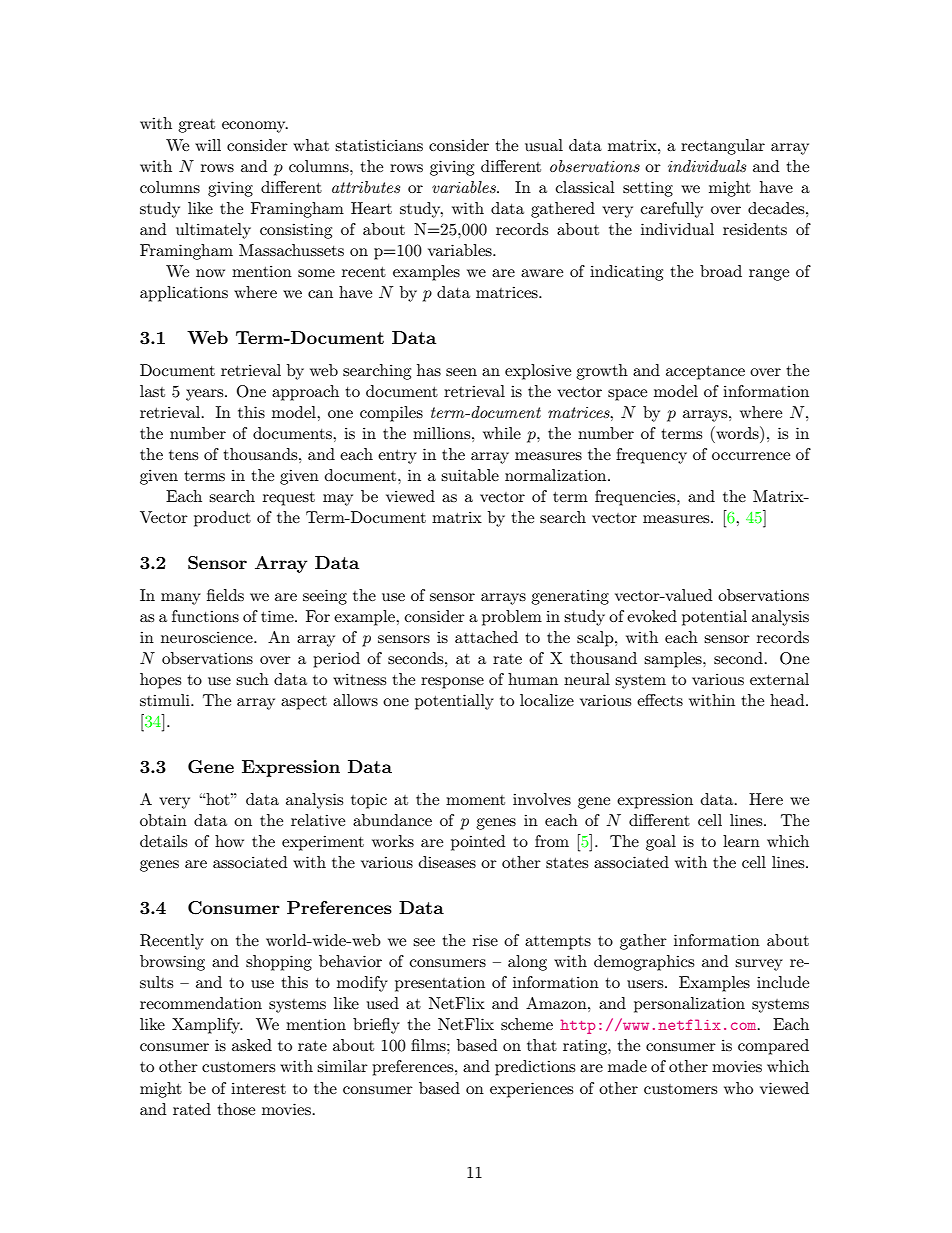 The height and width of the page is (1233, 952). I want to click on usual, so click(544, 145).
